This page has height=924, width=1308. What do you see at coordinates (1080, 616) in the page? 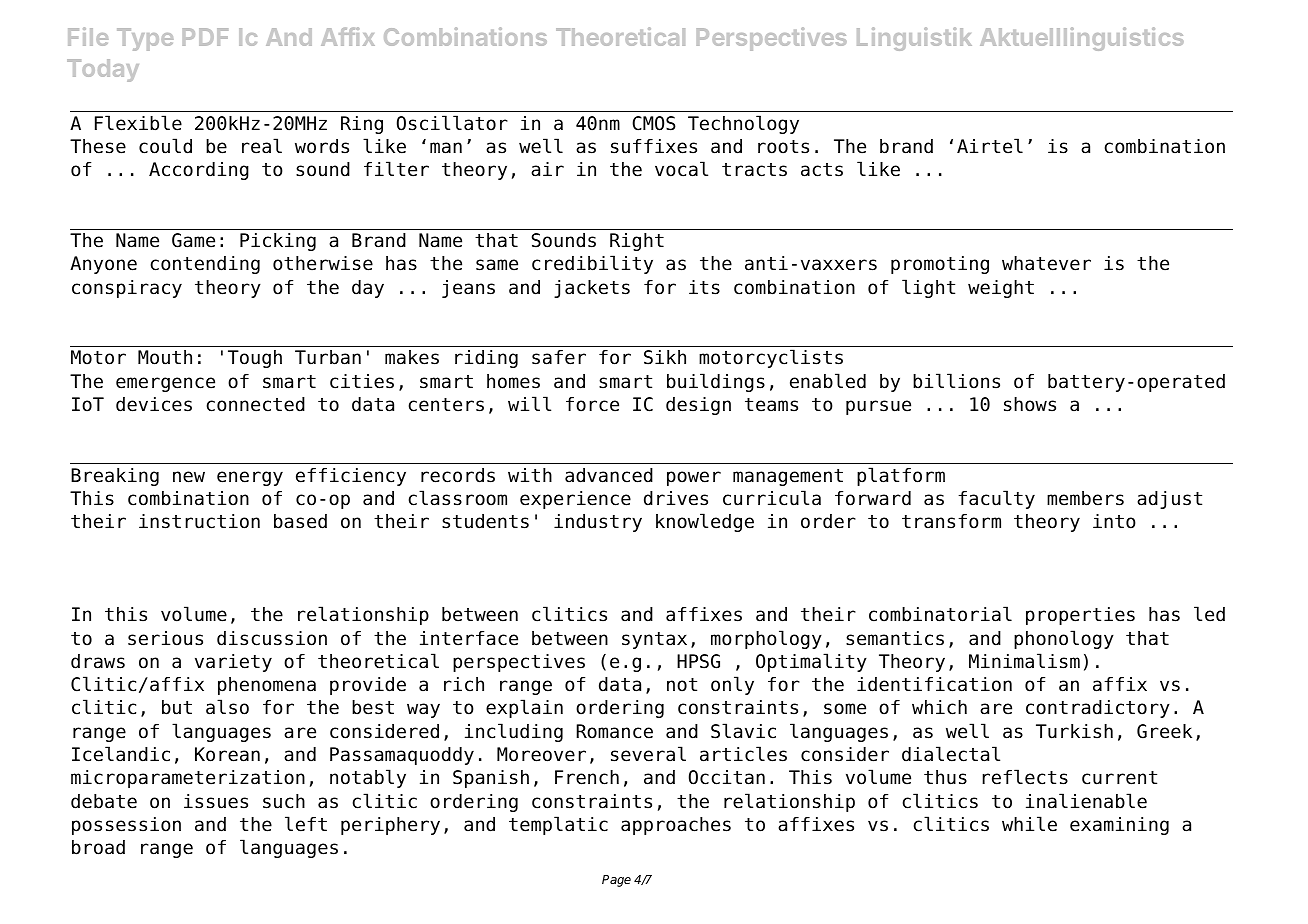
I see `properties` at bounding box center [1080, 616].
